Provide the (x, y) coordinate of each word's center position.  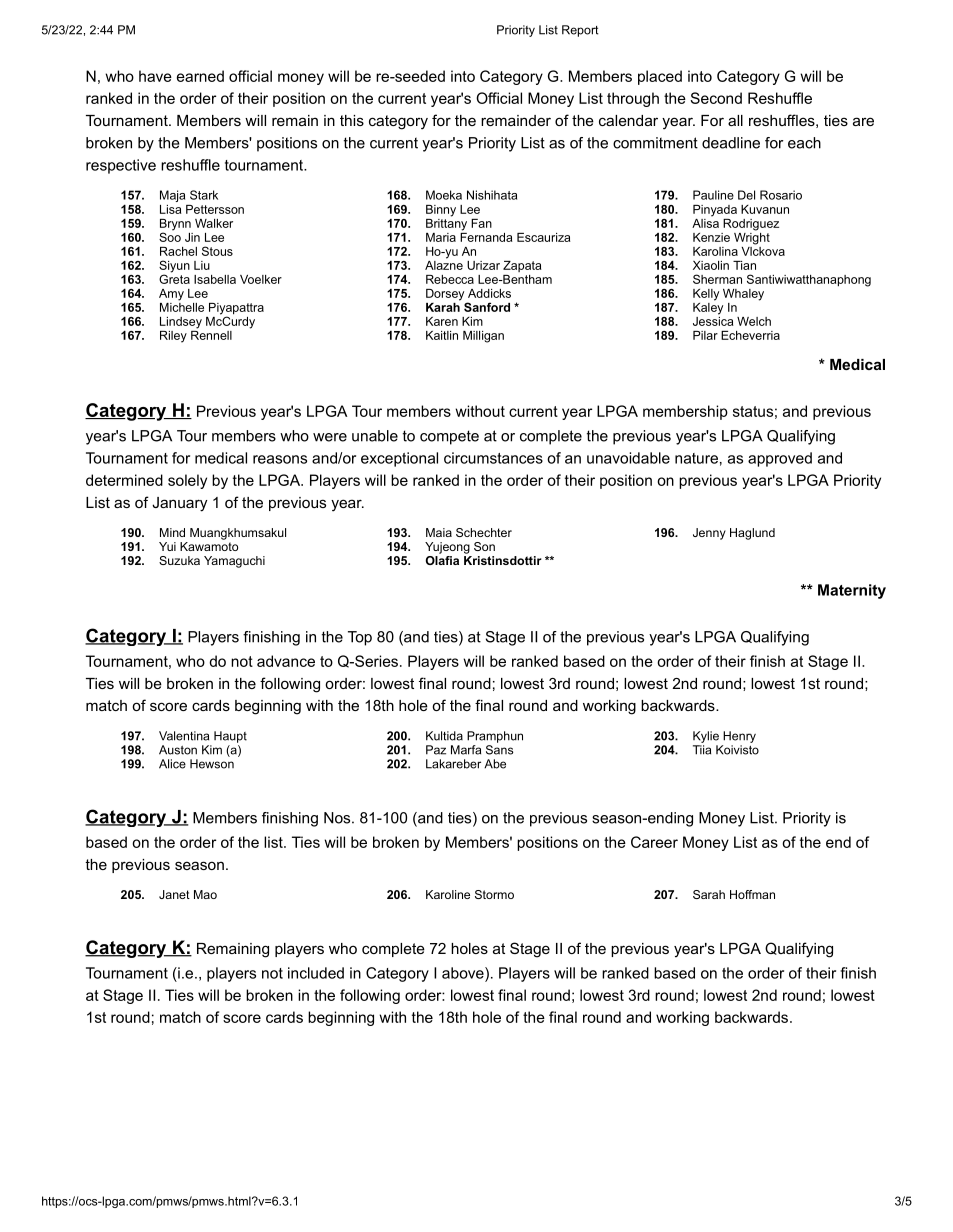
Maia (439, 532)
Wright (752, 237)
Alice (172, 764)
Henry (739, 737)
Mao (205, 894)
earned (200, 76)
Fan (481, 223)
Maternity (852, 591)
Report (580, 31)
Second (716, 98)
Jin (192, 237)
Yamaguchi (234, 562)
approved (780, 459)
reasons (280, 459)
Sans (500, 750)
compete (449, 437)
